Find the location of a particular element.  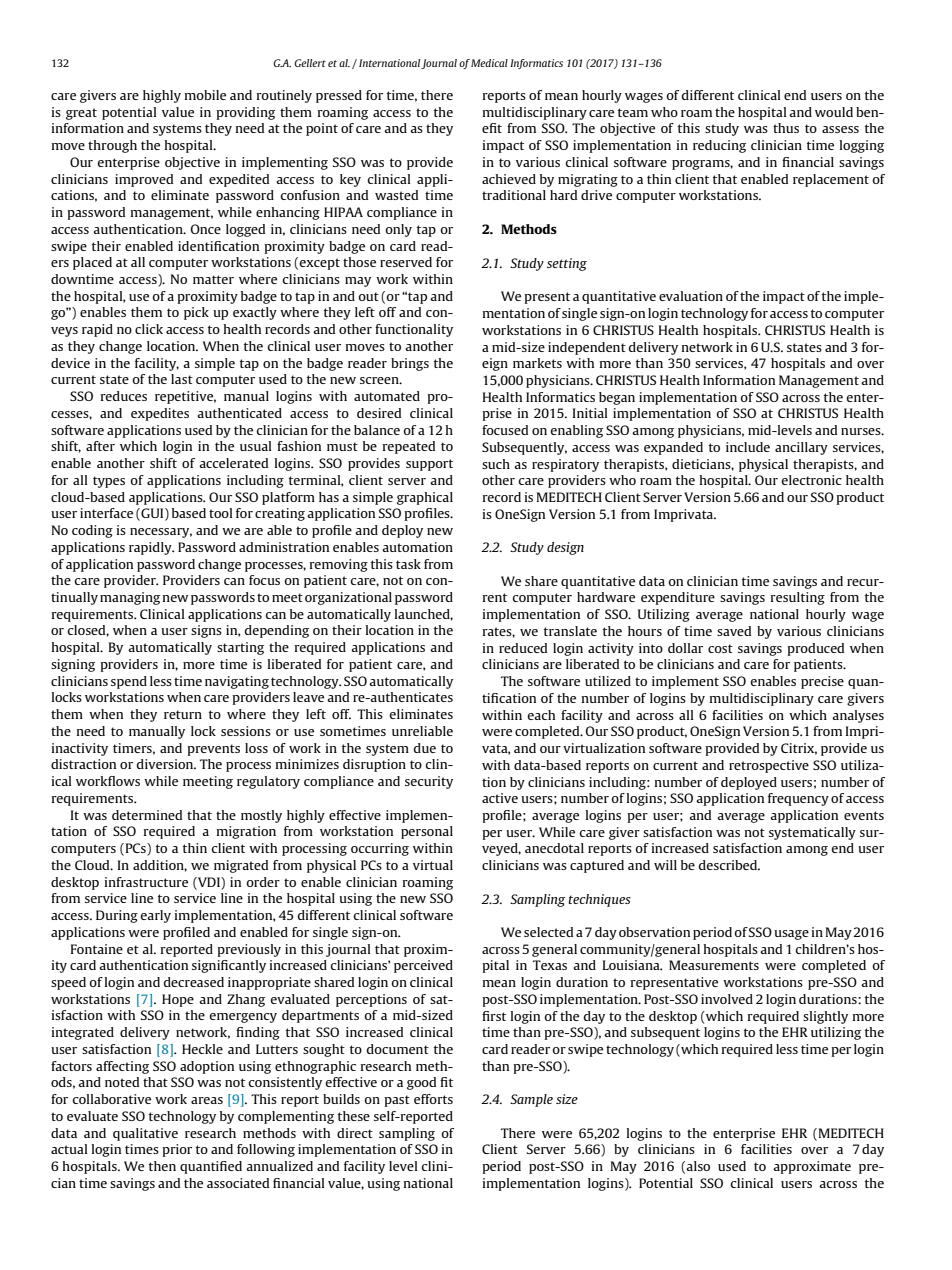

saved is located at coordinates (734, 631).
